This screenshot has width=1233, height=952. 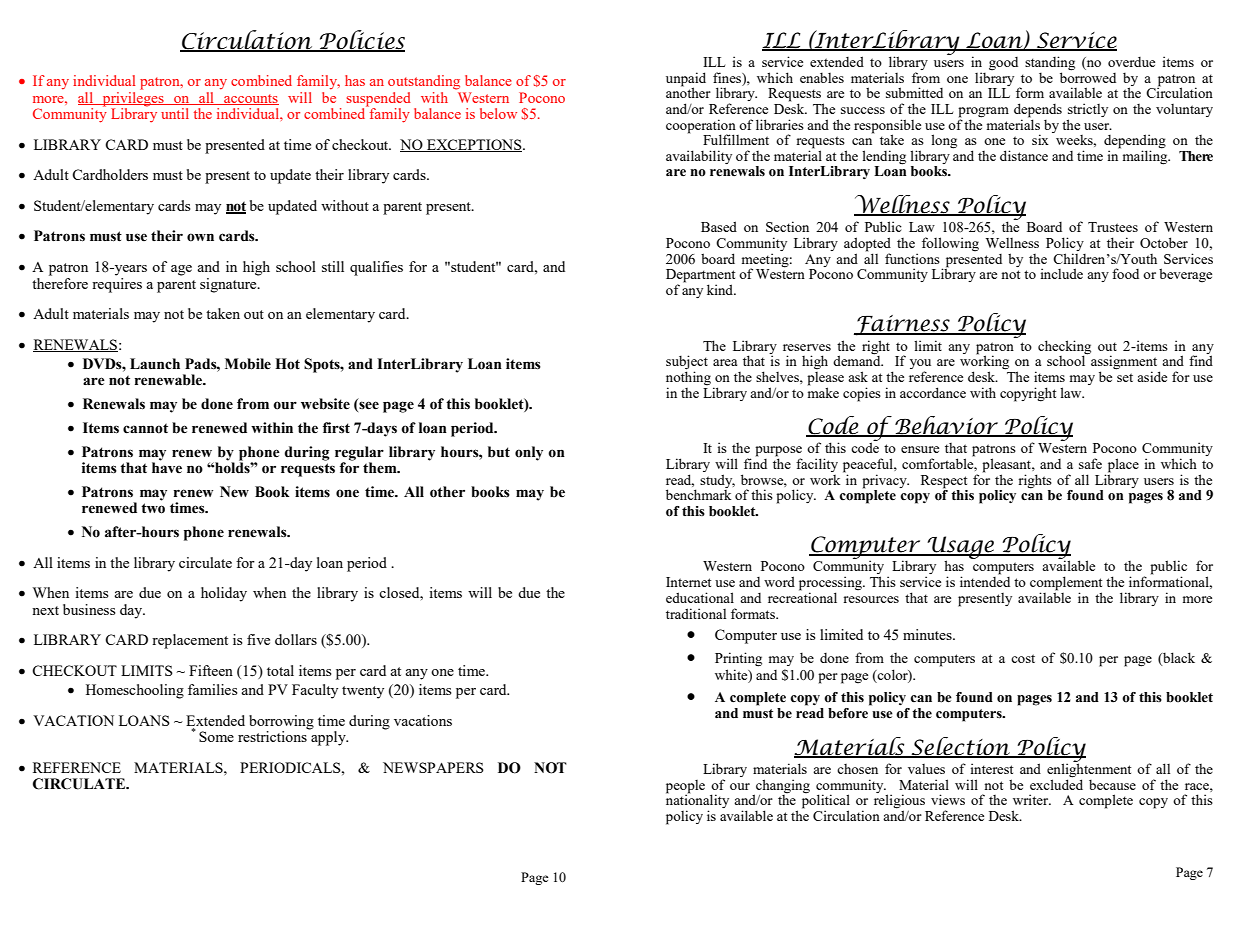 I want to click on Some, so click(x=216, y=736).
